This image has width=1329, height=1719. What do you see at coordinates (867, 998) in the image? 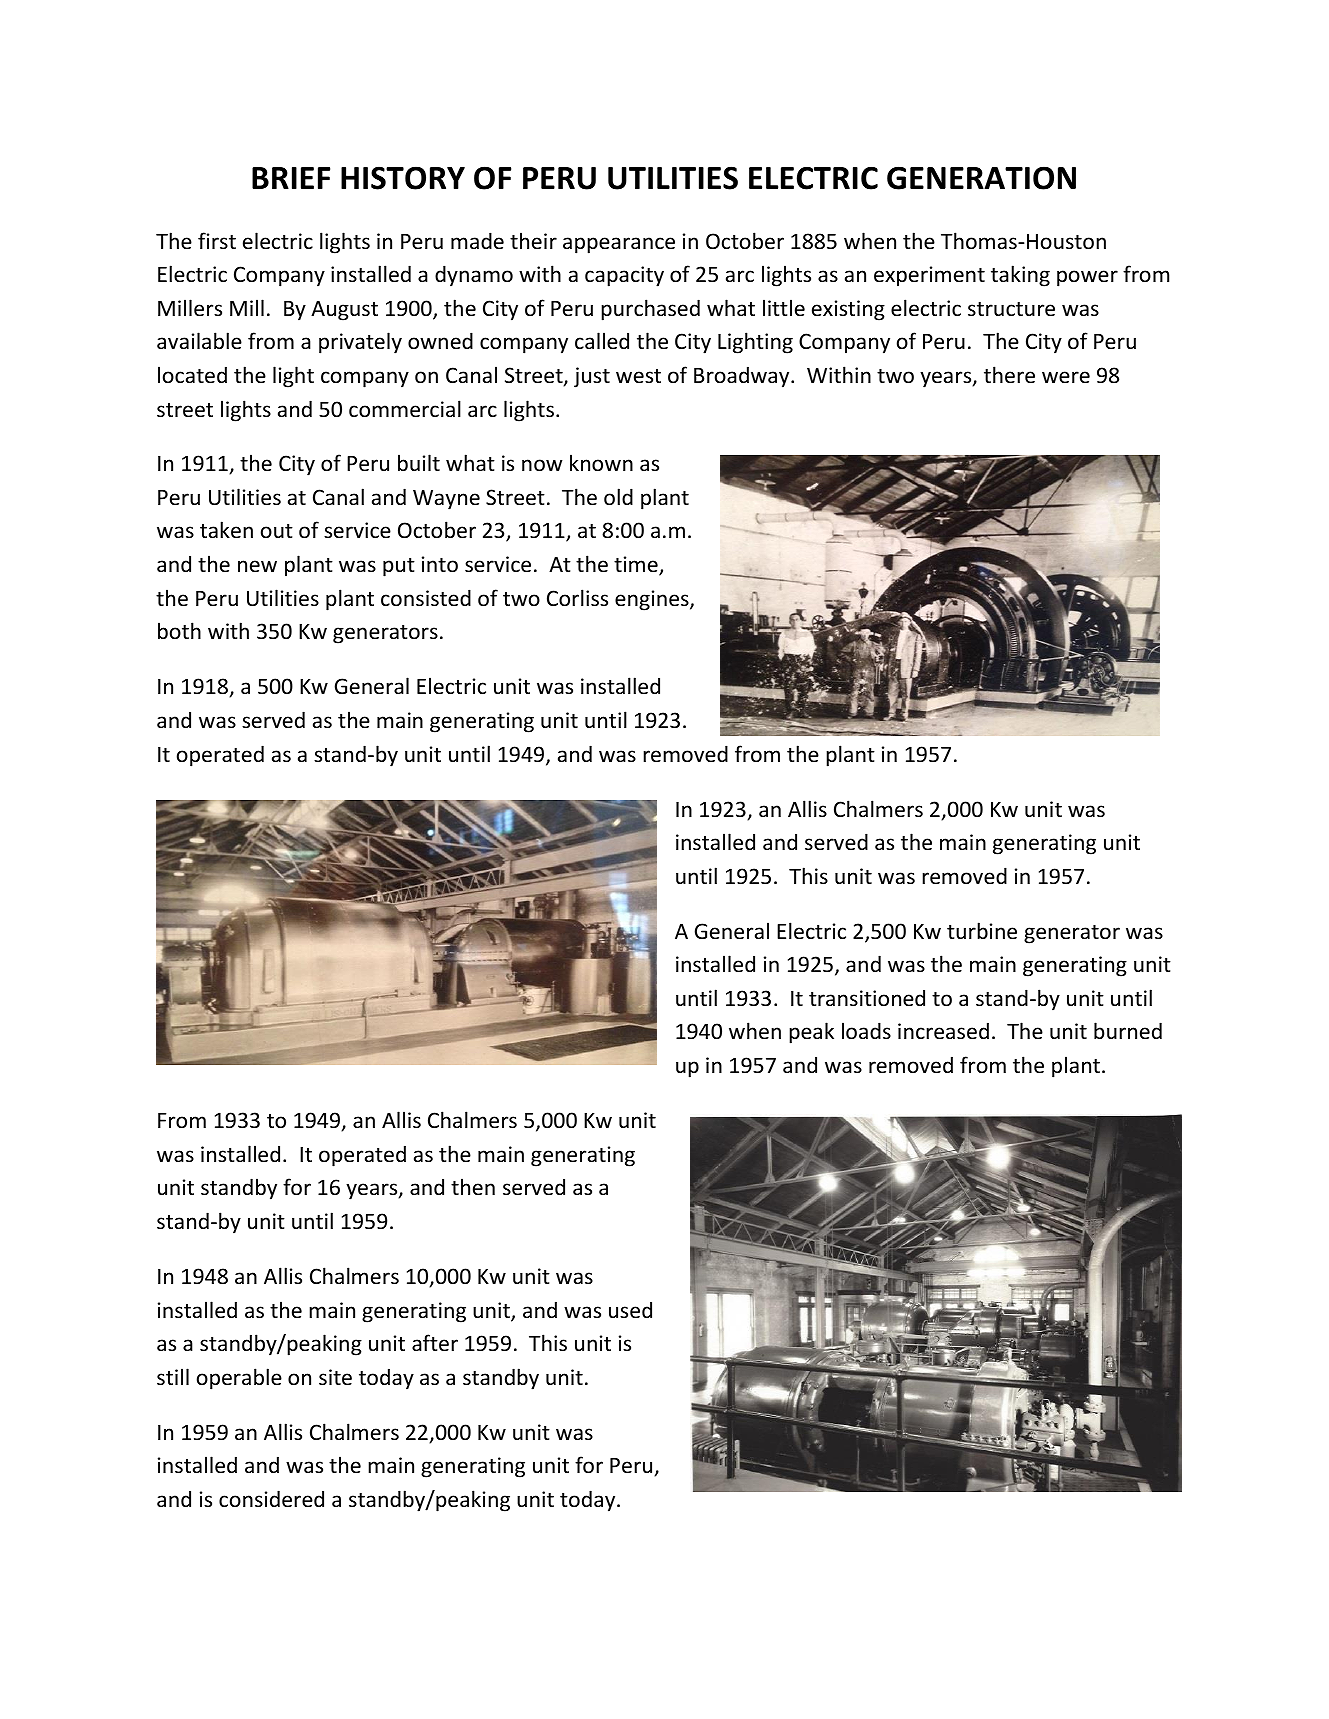
I see `transitioned` at bounding box center [867, 998].
